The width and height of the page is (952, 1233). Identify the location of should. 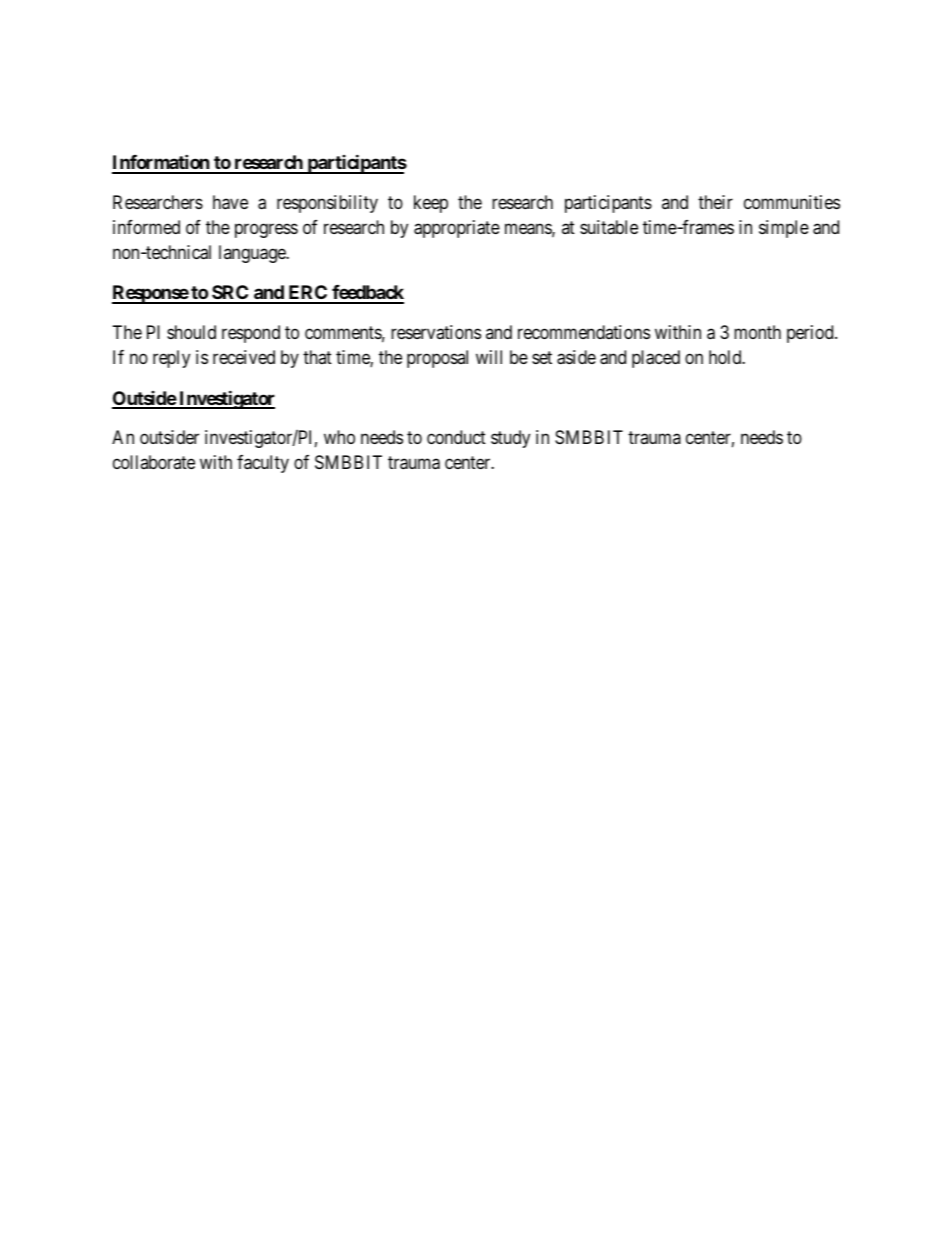
(191, 332).
